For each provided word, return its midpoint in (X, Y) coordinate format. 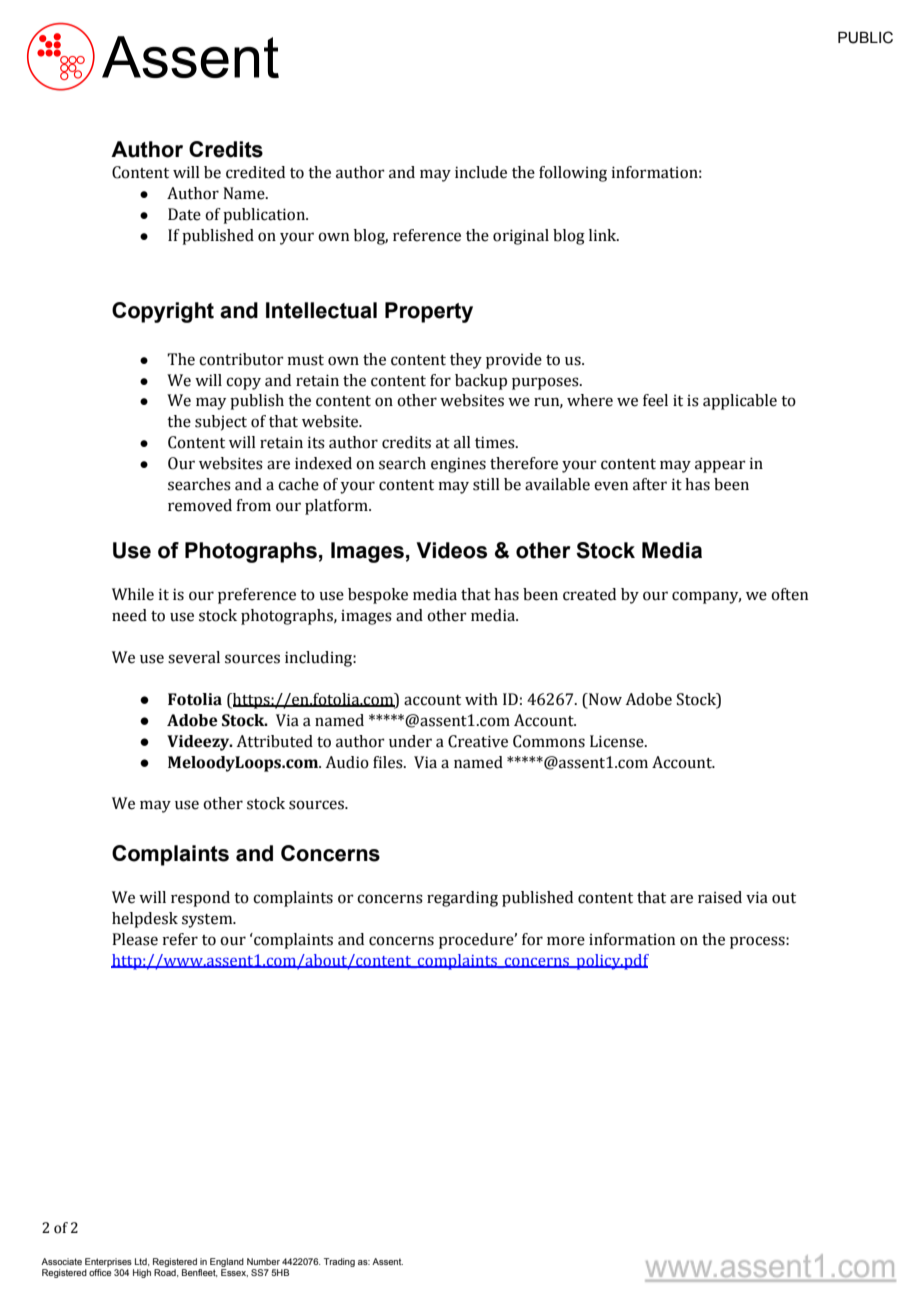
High (142, 1273)
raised (720, 897)
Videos (451, 550)
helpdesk (145, 920)
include (481, 172)
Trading (339, 1262)
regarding (462, 899)
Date (184, 214)
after (650, 484)
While (133, 594)
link (604, 235)
